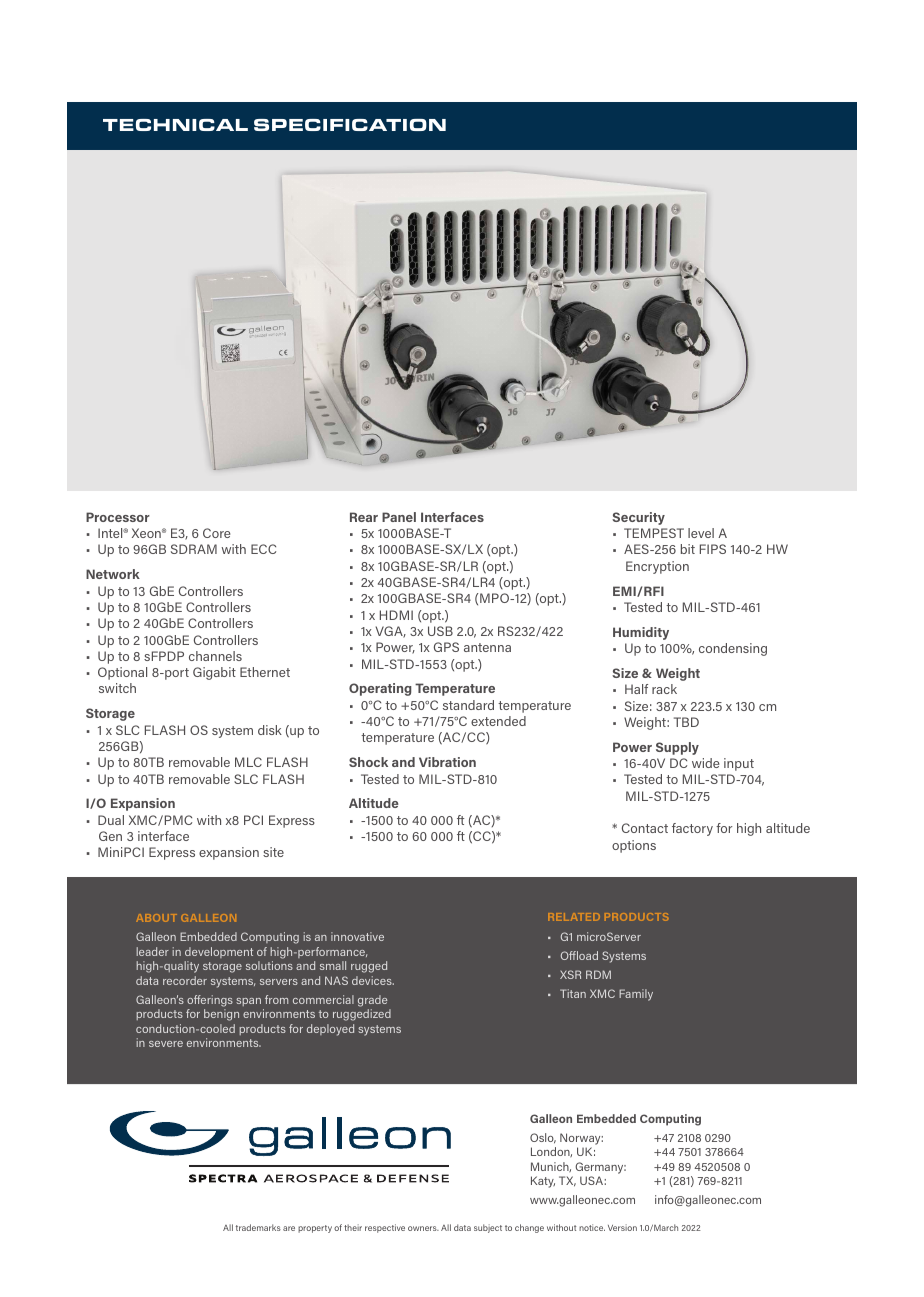  What do you see at coordinates (446, 647) in the screenshot?
I see `GPS` at bounding box center [446, 647].
